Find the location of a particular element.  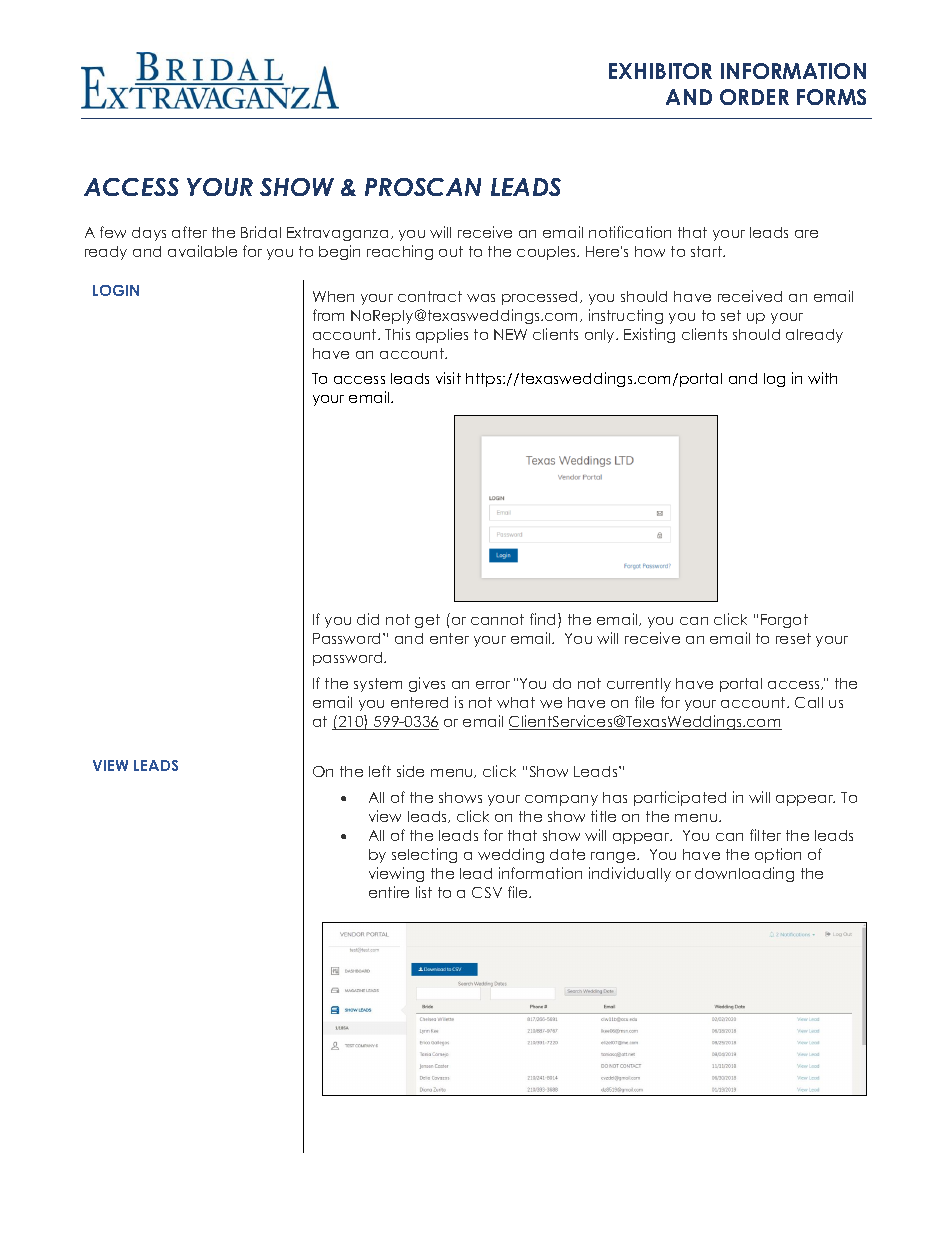

CSV is located at coordinates (487, 892).
